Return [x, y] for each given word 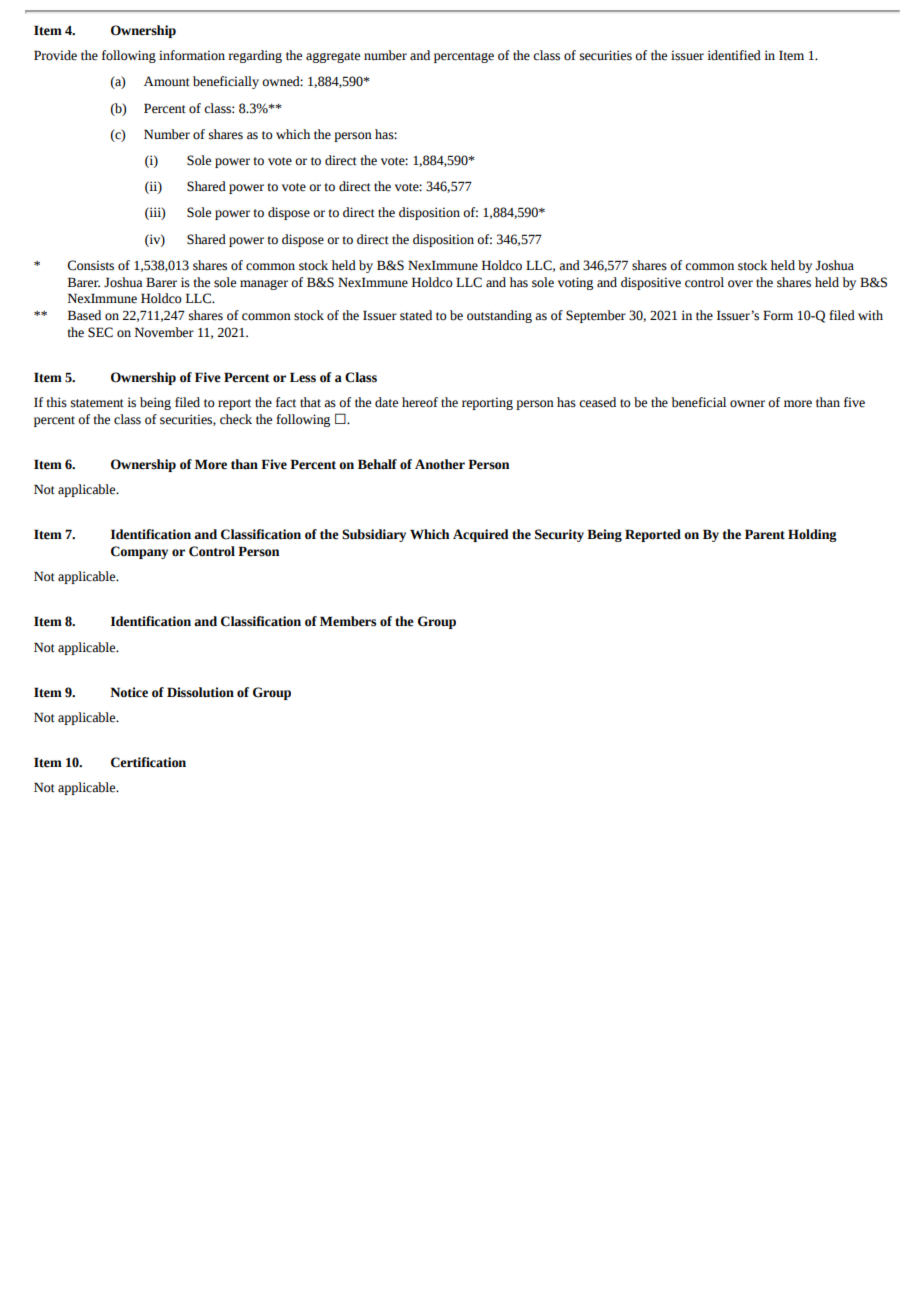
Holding [812, 535]
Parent [765, 534]
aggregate [333, 57]
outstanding [499, 316]
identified [734, 55]
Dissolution [200, 692]
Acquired [481, 535]
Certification [148, 762]
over [740, 284]
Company [139, 552]
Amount [167, 81]
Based [84, 315]
